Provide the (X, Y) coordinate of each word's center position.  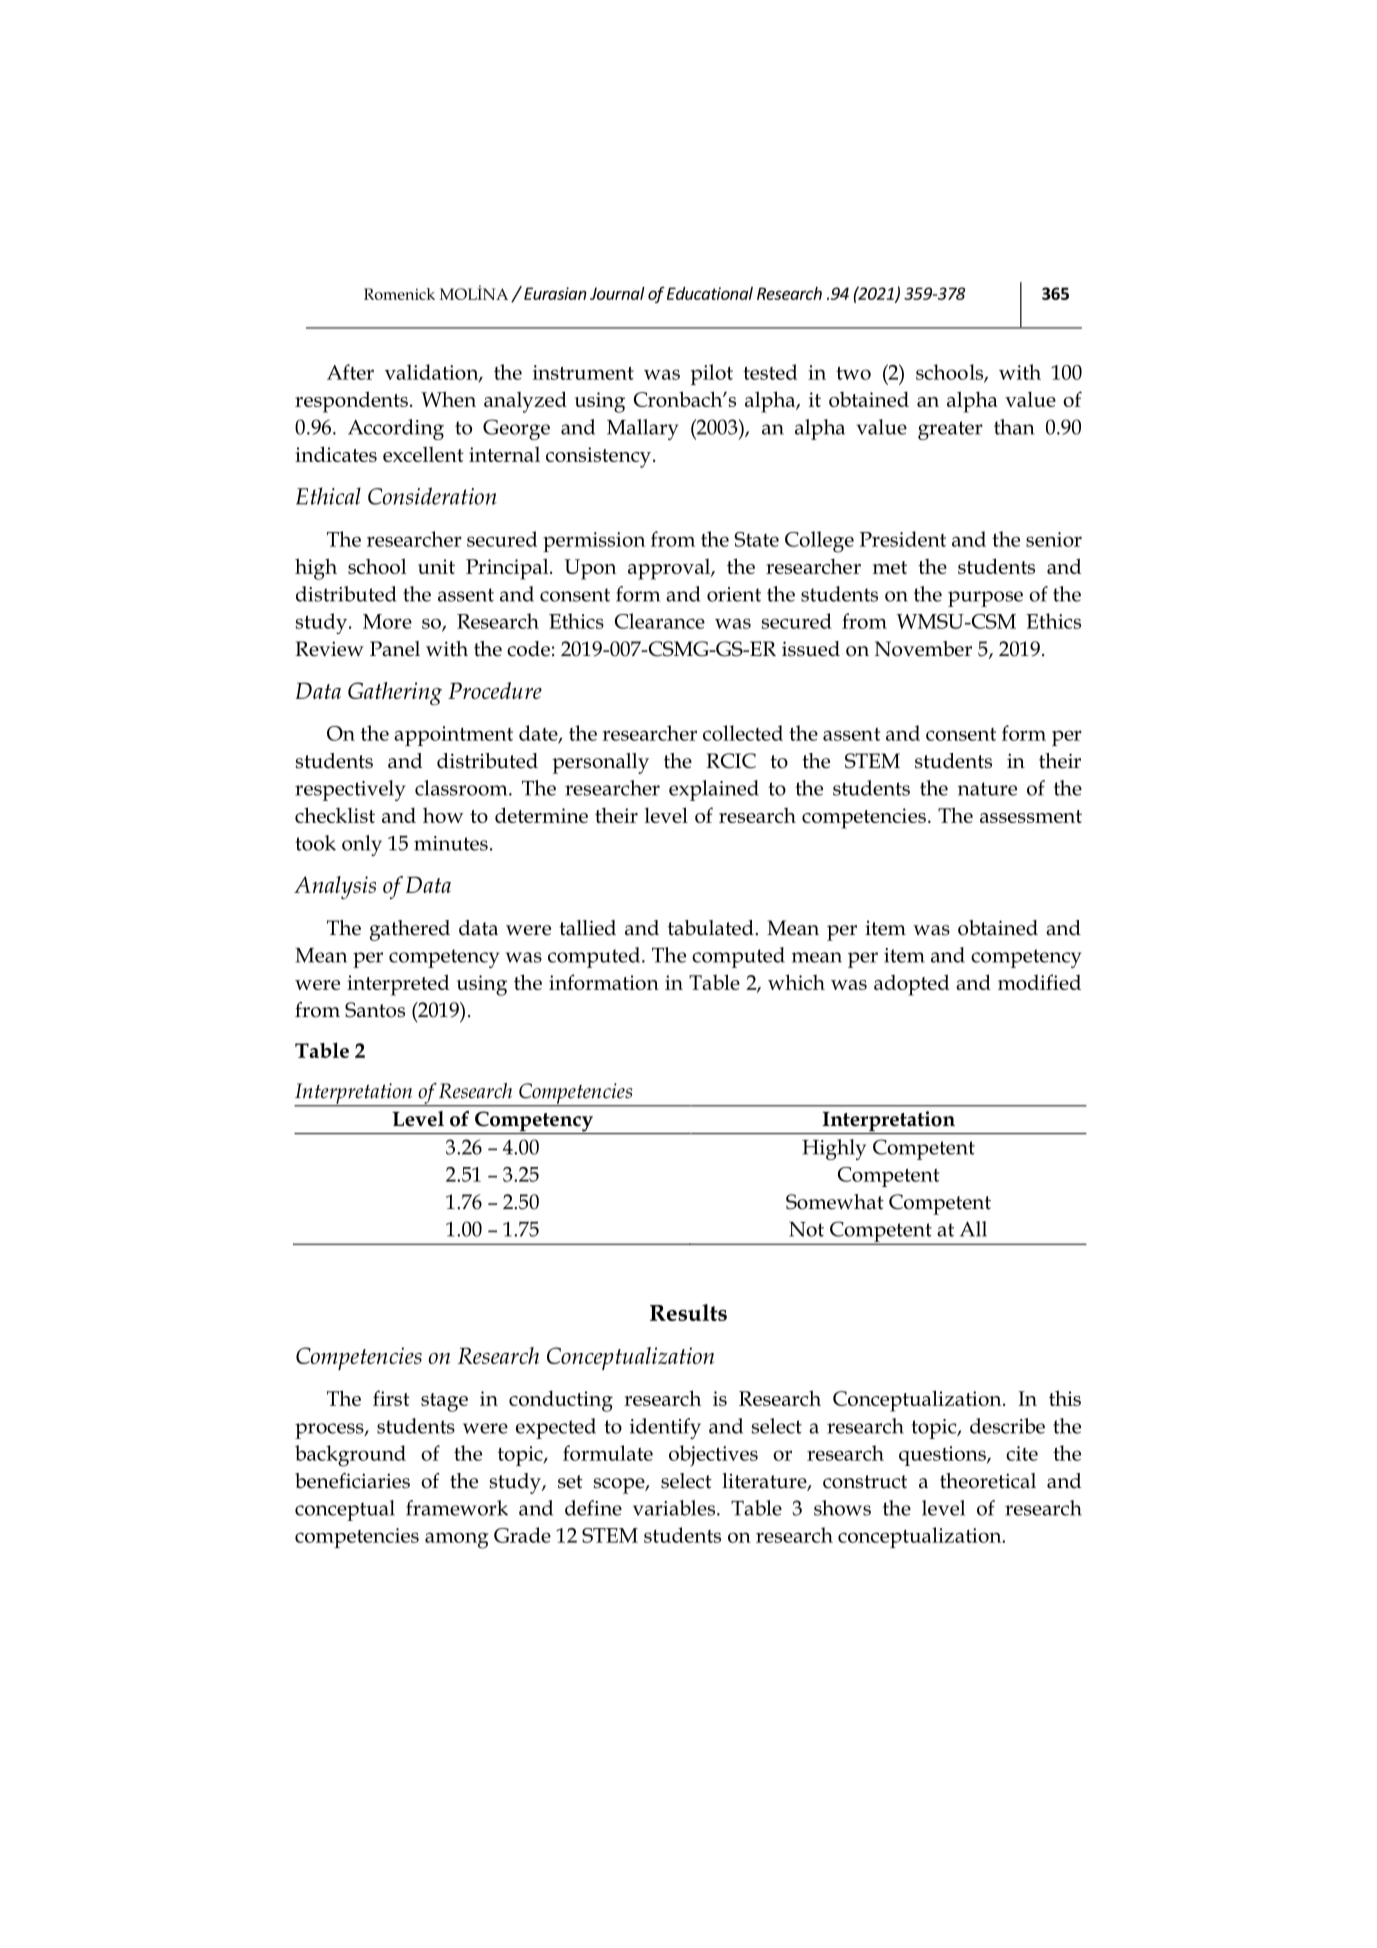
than (1014, 427)
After (350, 372)
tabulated (712, 928)
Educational (710, 293)
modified (1039, 982)
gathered (410, 930)
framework (457, 1508)
